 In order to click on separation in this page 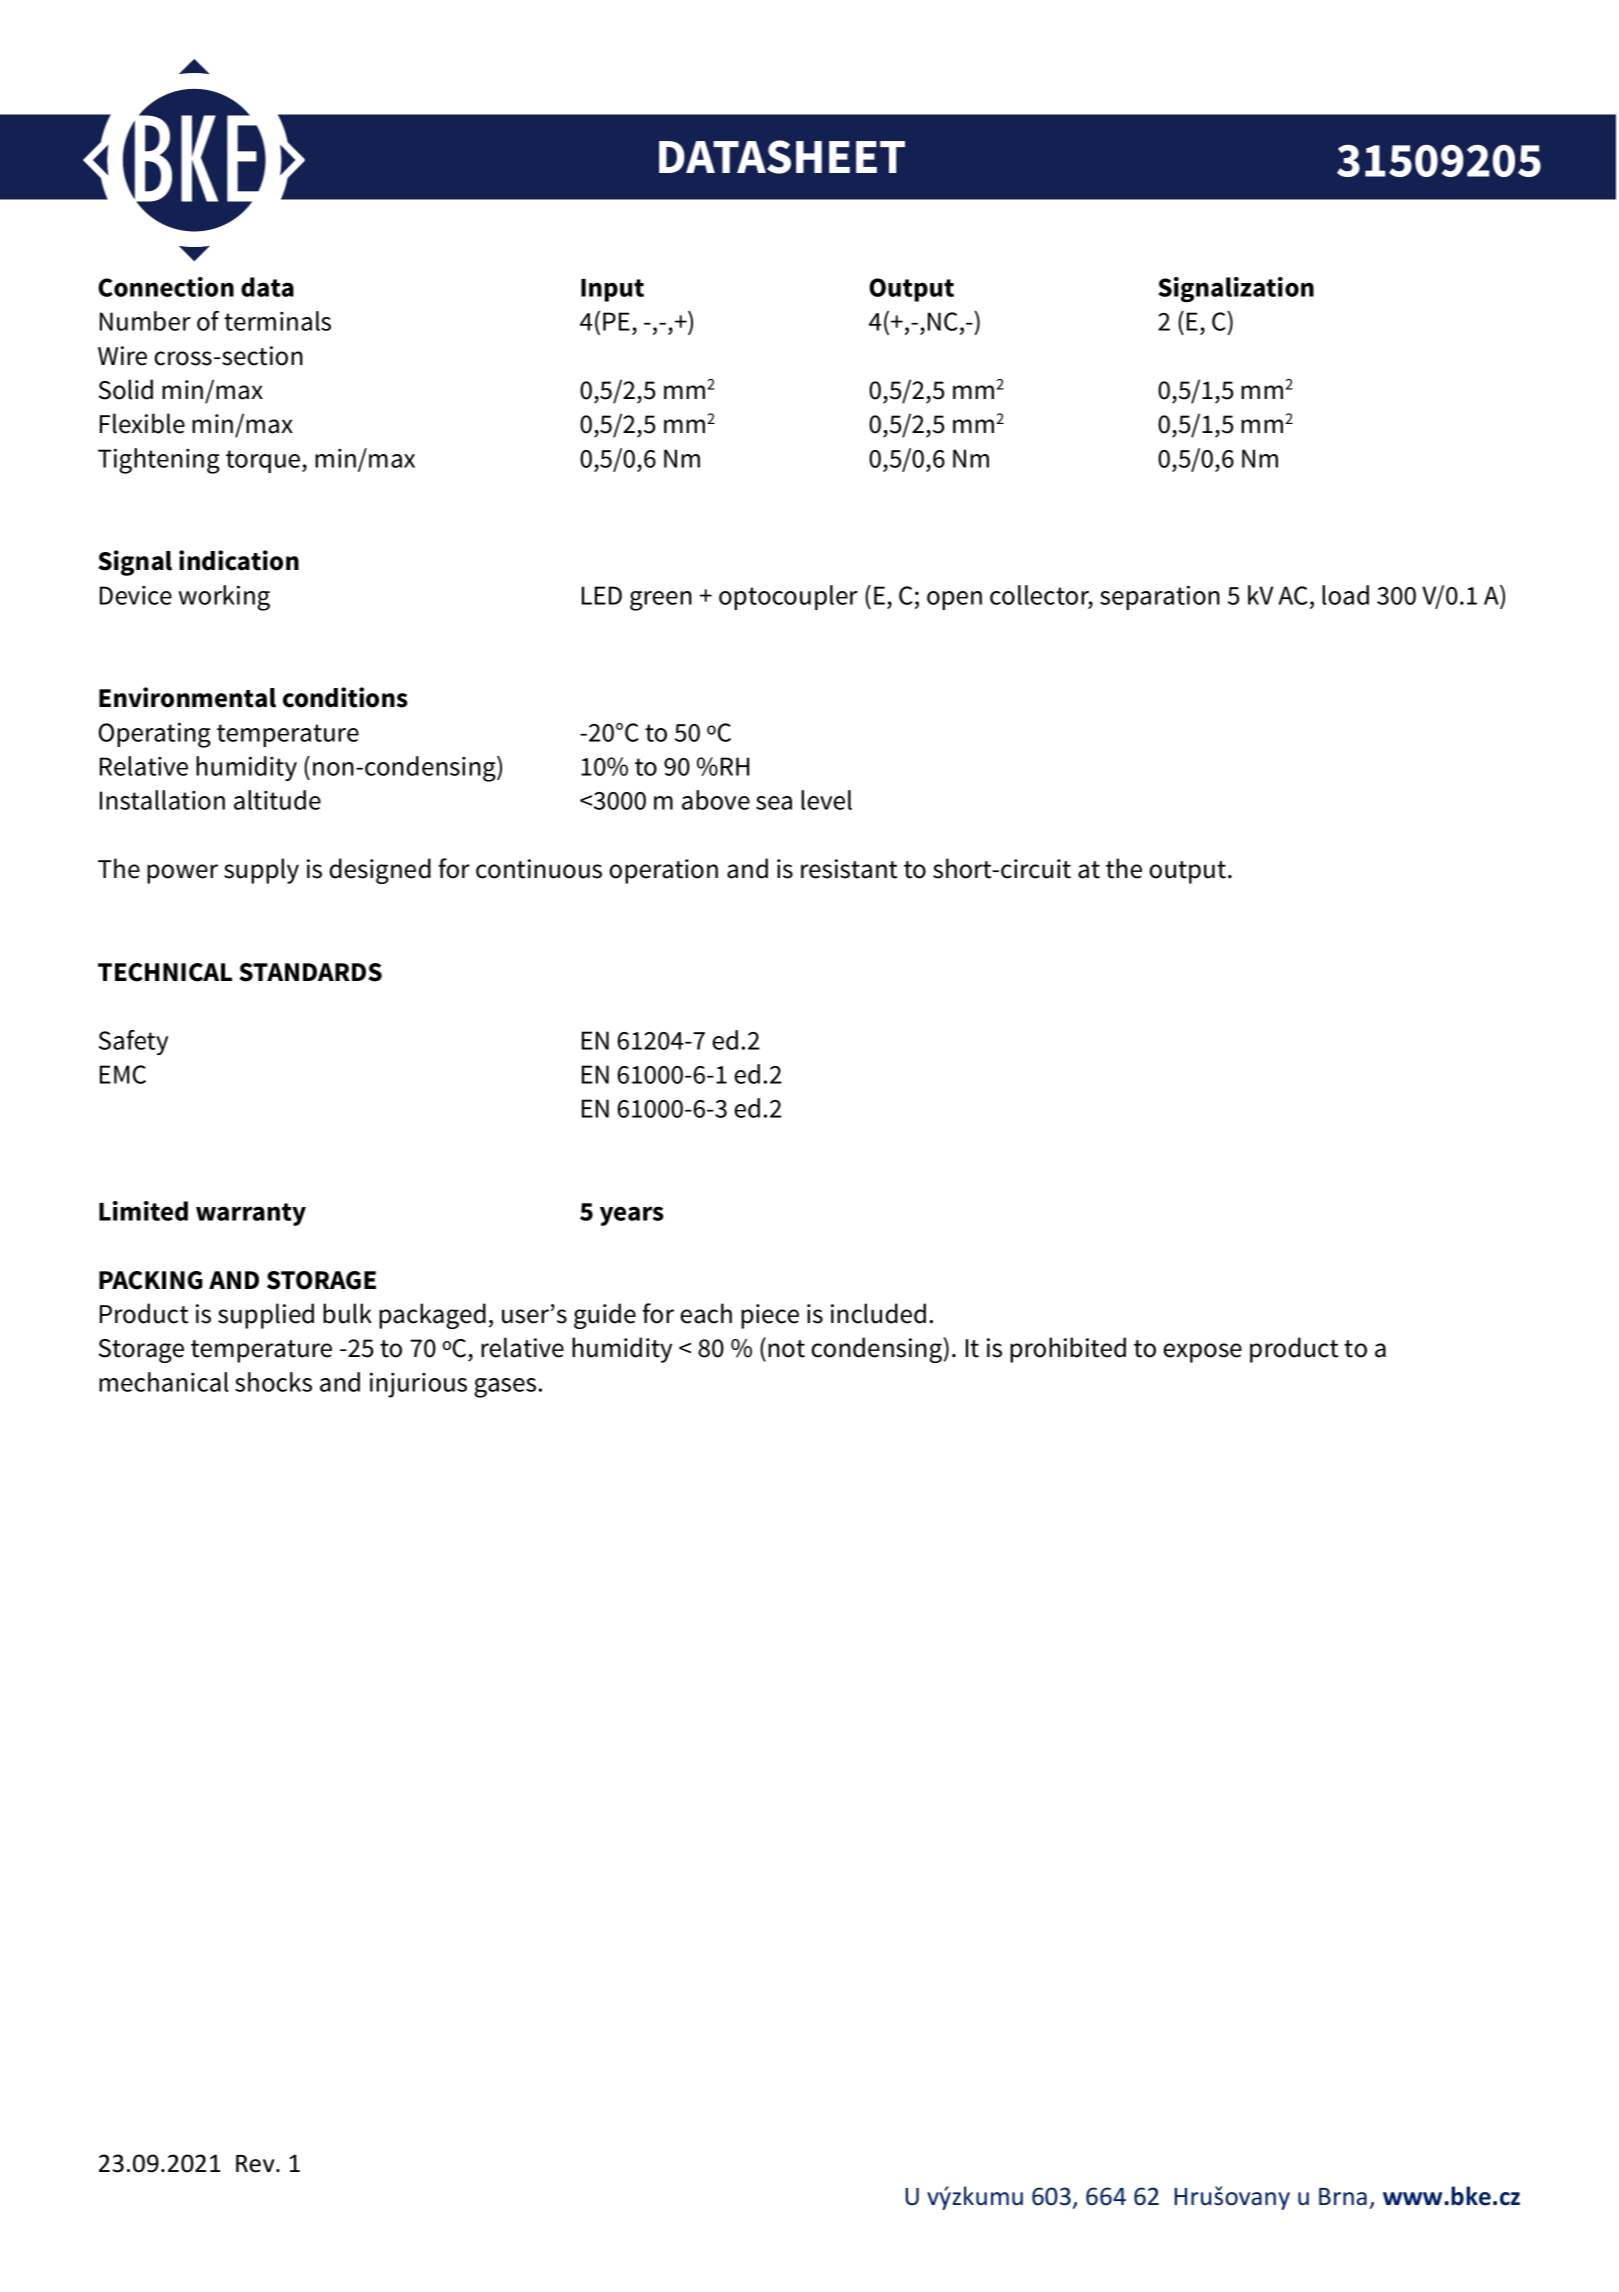, I will do `click(1160, 597)`.
